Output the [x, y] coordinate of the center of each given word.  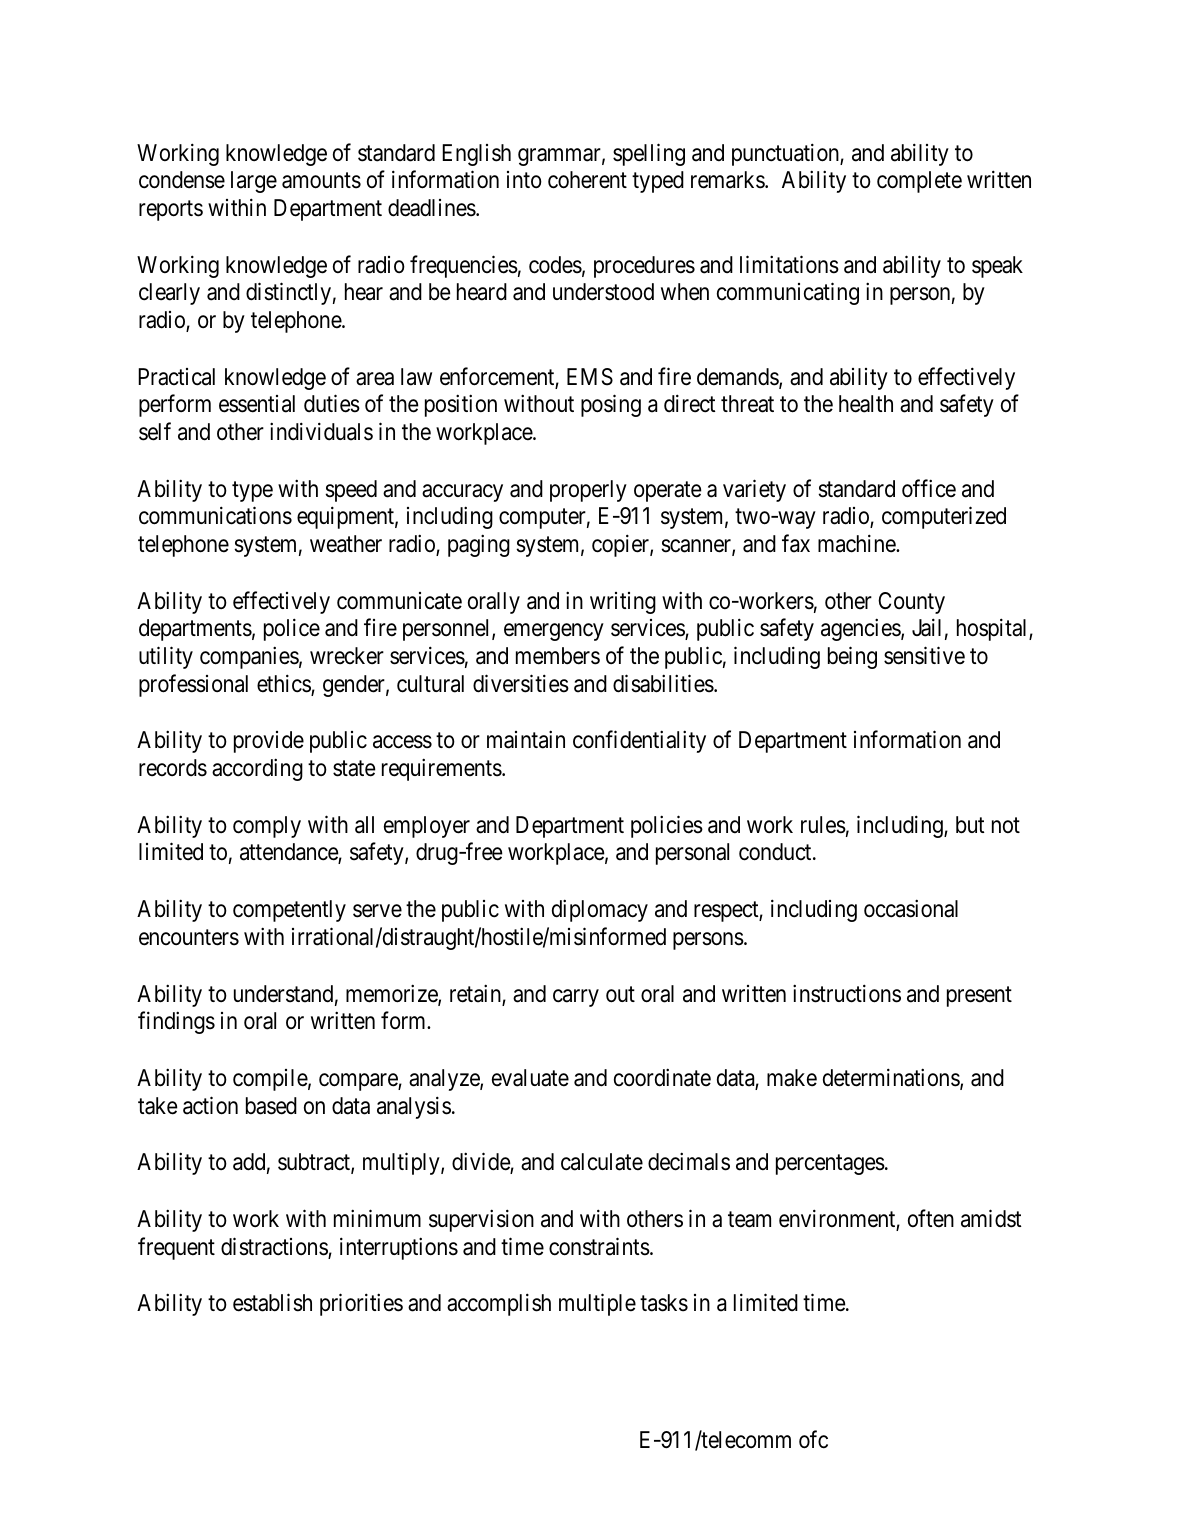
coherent [587, 180]
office [929, 488]
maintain [526, 740]
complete [919, 182]
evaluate [530, 1078]
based [271, 1106]
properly [588, 491]
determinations [892, 1078]
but [970, 825]
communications [215, 516]
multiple [597, 1305]
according [257, 769]
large [254, 182]
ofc [813, 1439]
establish [272, 1303]
